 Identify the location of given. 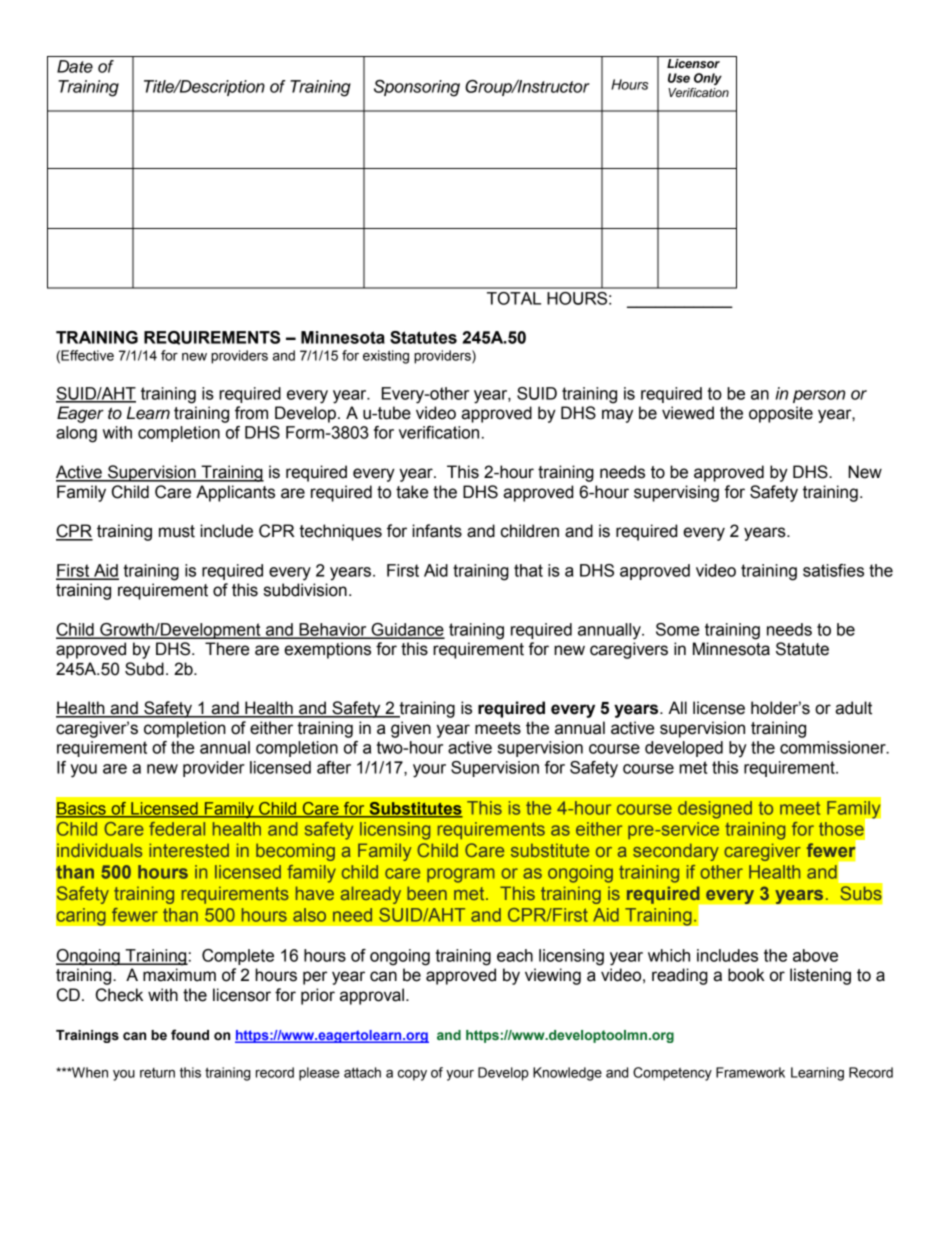
(411, 729).
